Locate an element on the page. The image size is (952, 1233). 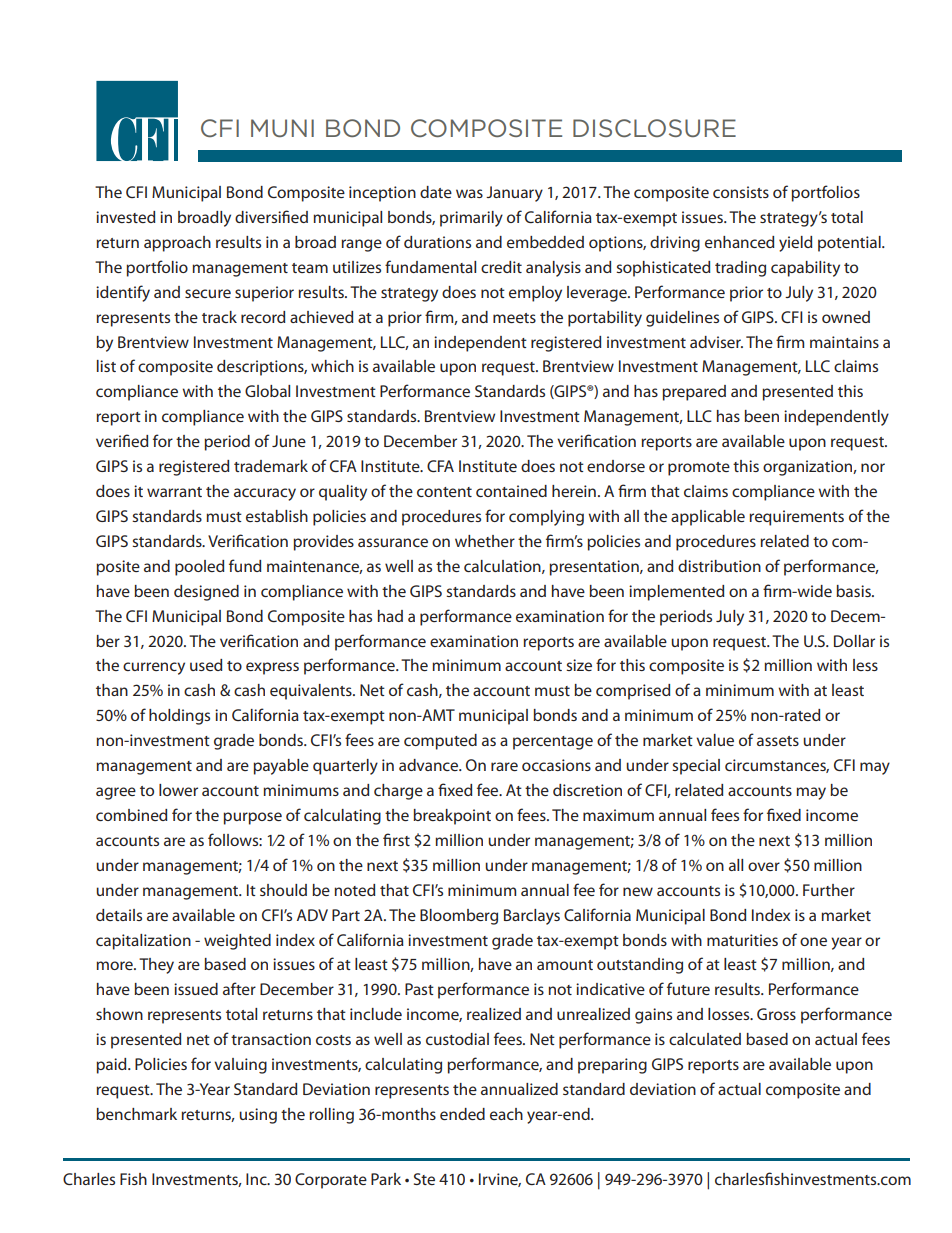
was is located at coordinates (469, 193).
